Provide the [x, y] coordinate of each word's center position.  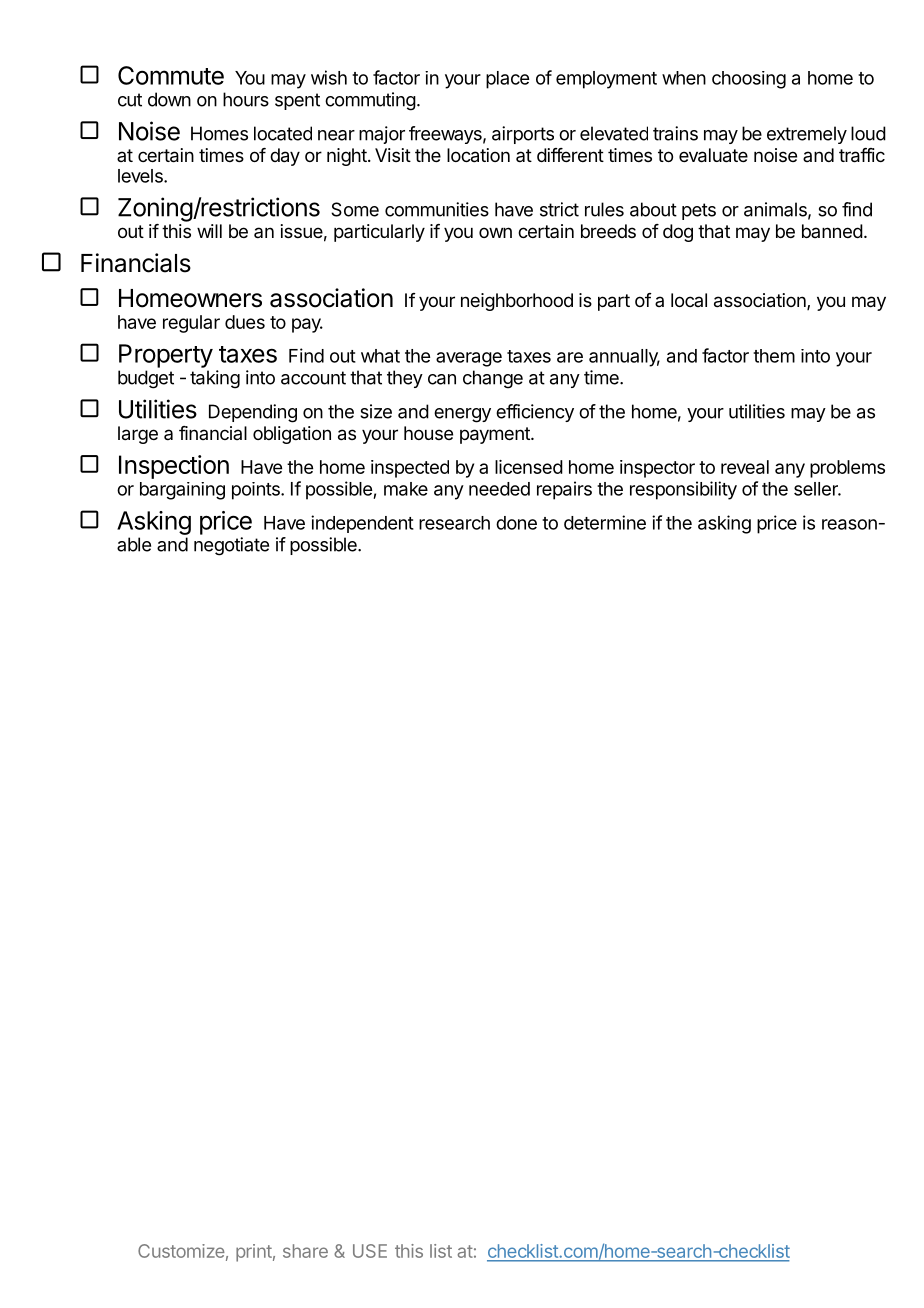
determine [605, 522]
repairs [564, 490]
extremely [807, 135]
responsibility [683, 490]
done [516, 523]
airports [523, 135]
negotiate [231, 546]
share [305, 1251]
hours [246, 99]
